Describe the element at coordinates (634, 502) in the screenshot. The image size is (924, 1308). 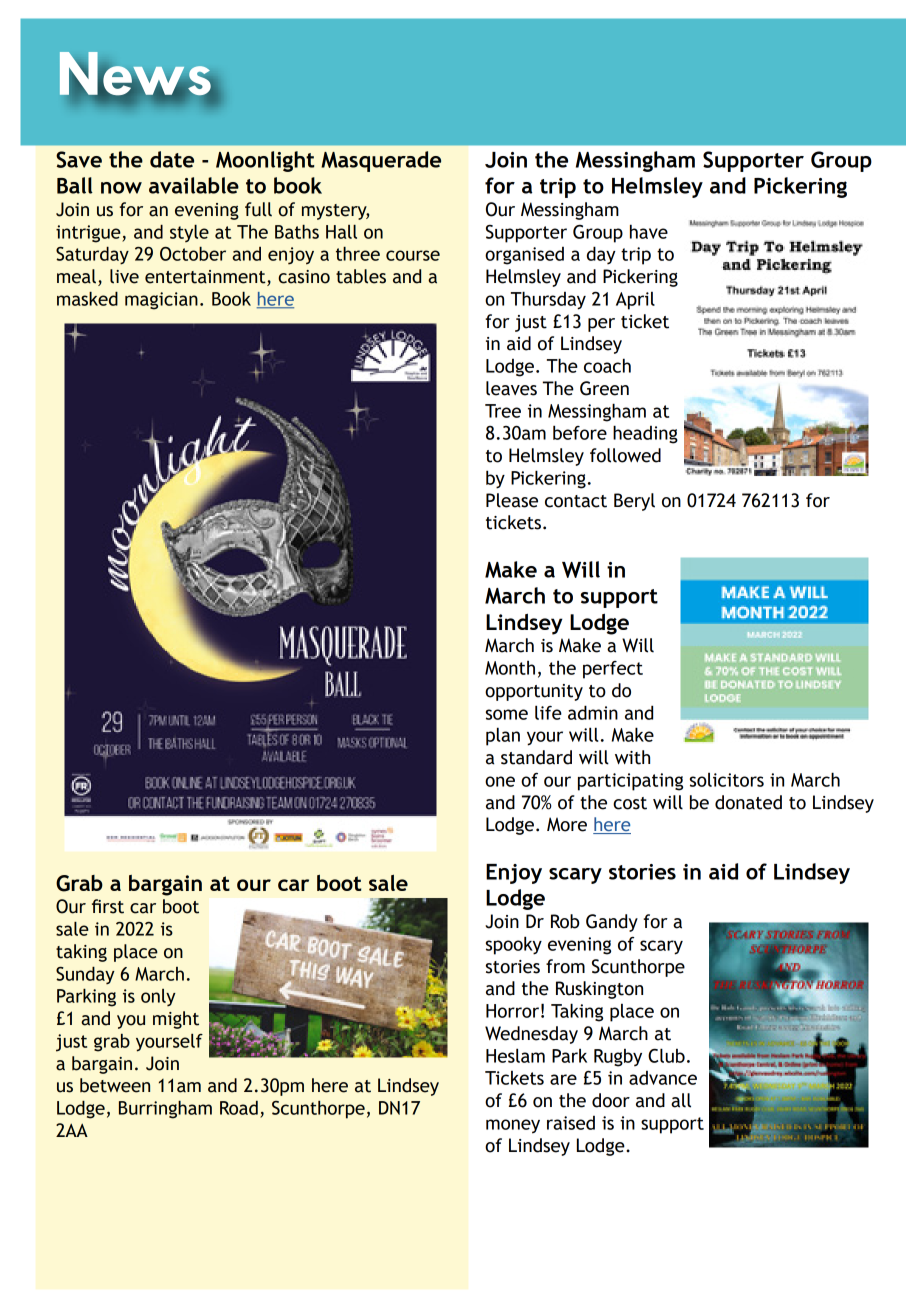
I see `Beryl` at that location.
